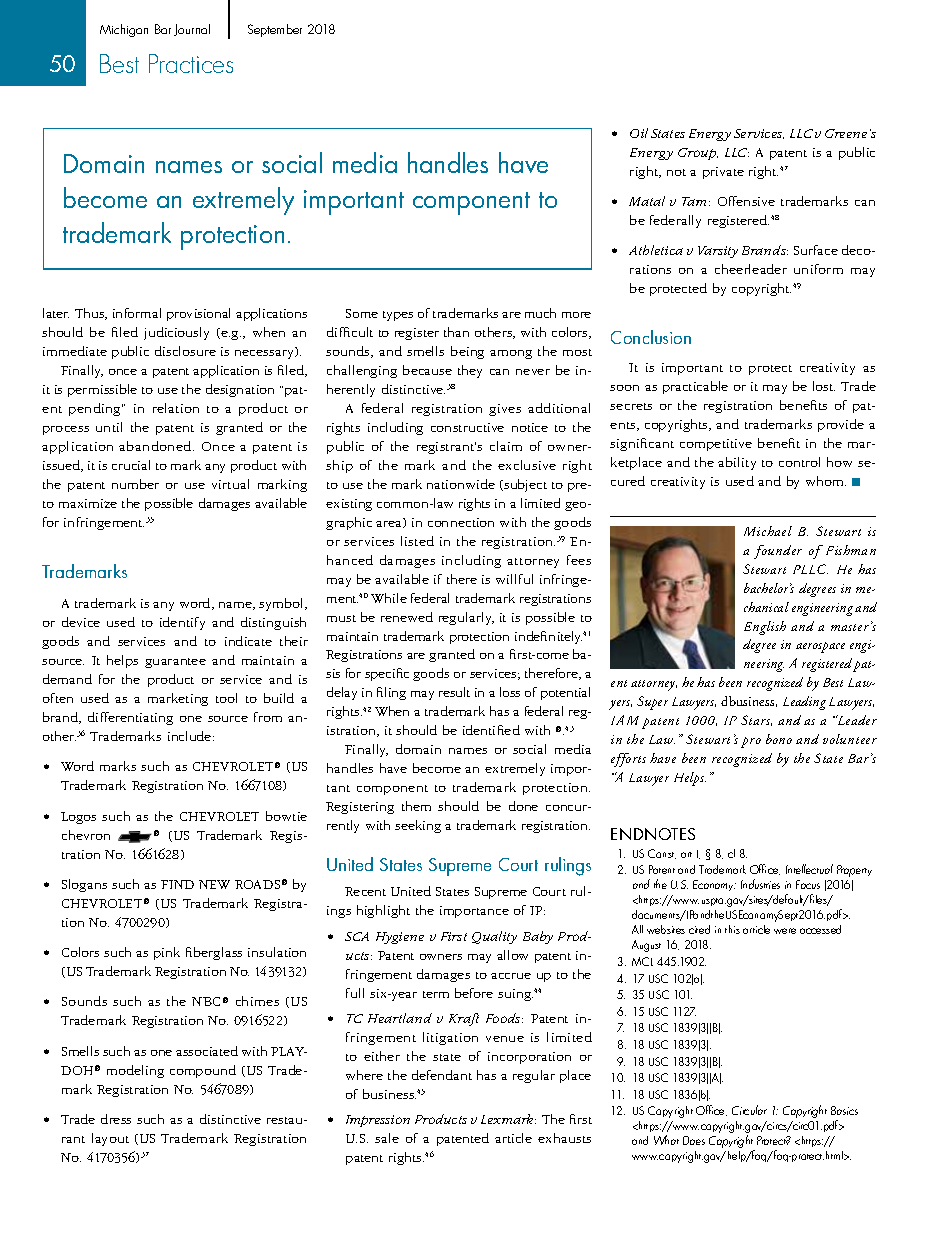 The width and height of the document is (952, 1237). What do you see at coordinates (698, 154) in the document?
I see `Group` at bounding box center [698, 154].
